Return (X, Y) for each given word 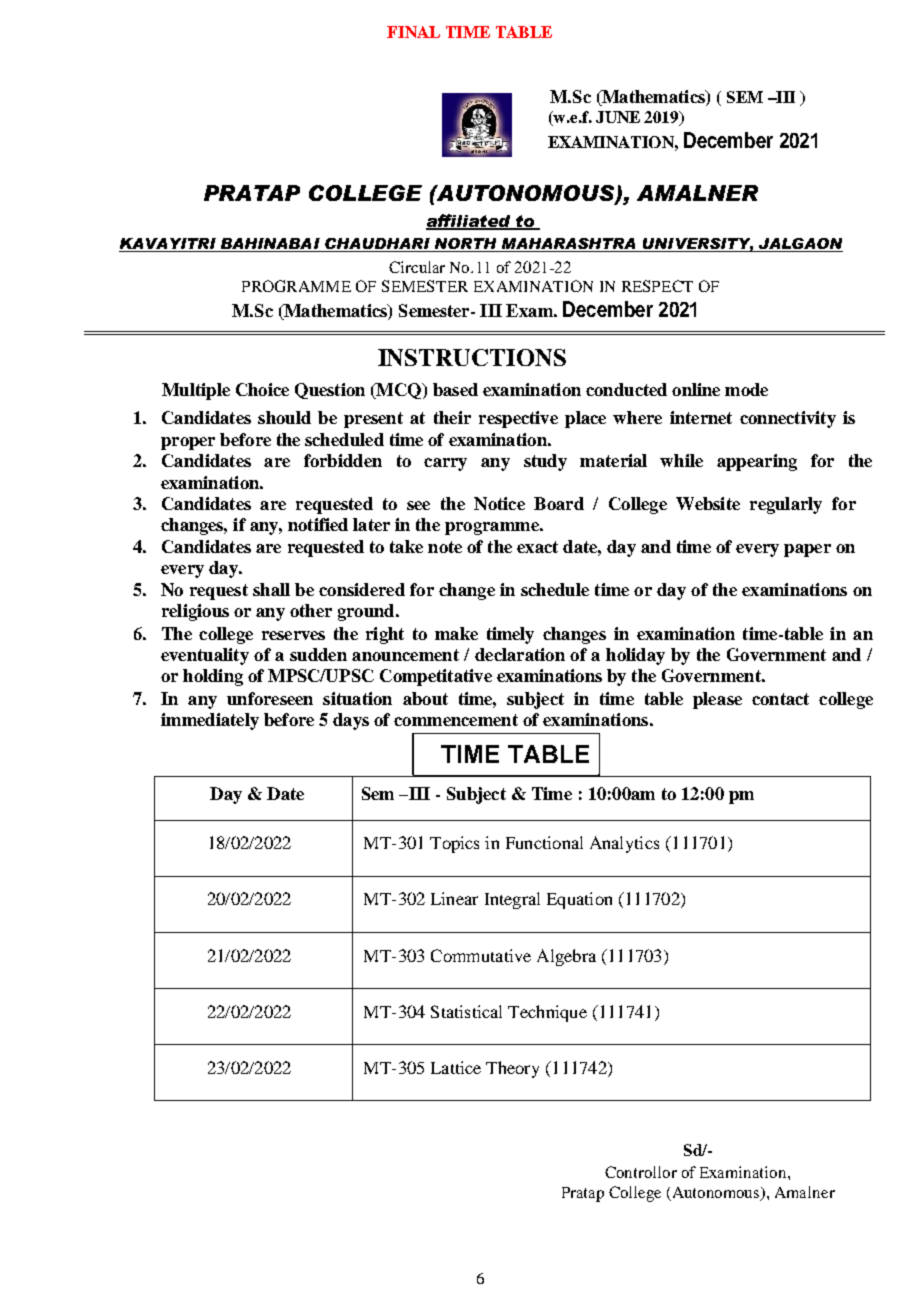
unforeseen (270, 698)
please (717, 700)
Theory (512, 1069)
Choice (262, 389)
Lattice (456, 1067)
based (455, 389)
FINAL (413, 32)
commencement (456, 720)
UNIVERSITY (697, 245)
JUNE (618, 117)
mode (746, 389)
